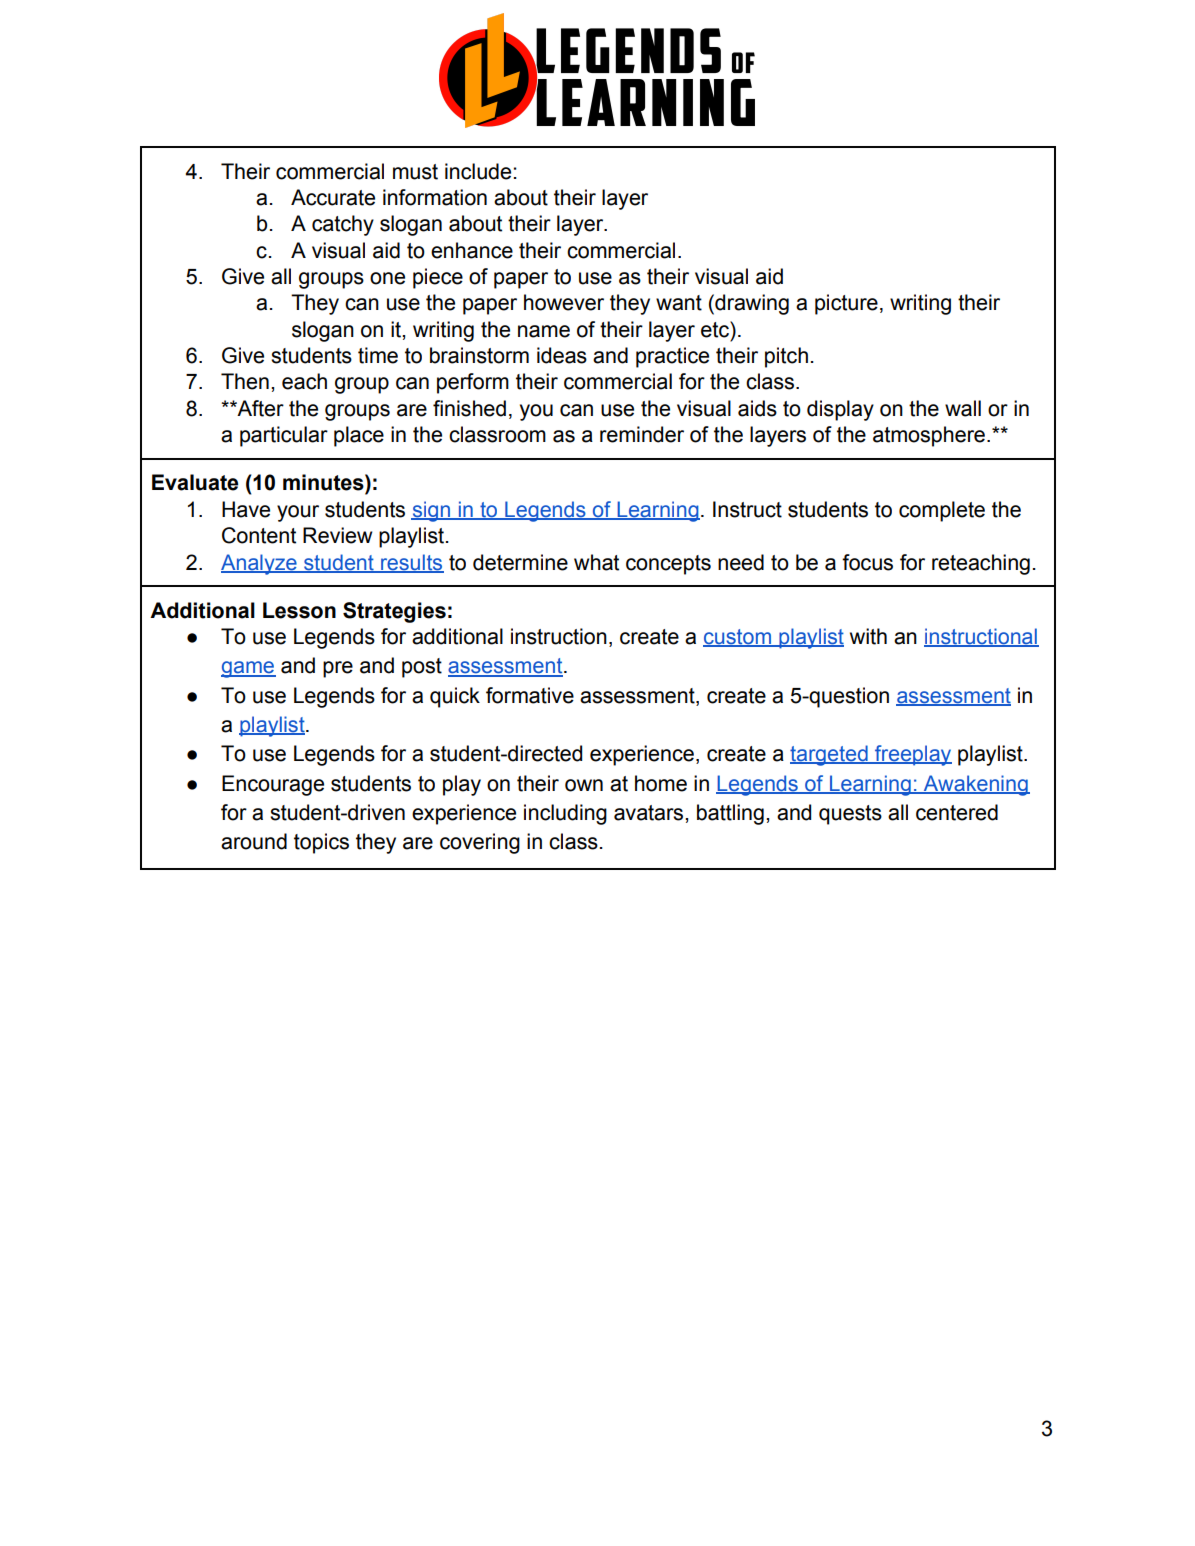 The width and height of the document is (1195, 1546). Describe the element at coordinates (478, 171) in the document. I see `include` at that location.
